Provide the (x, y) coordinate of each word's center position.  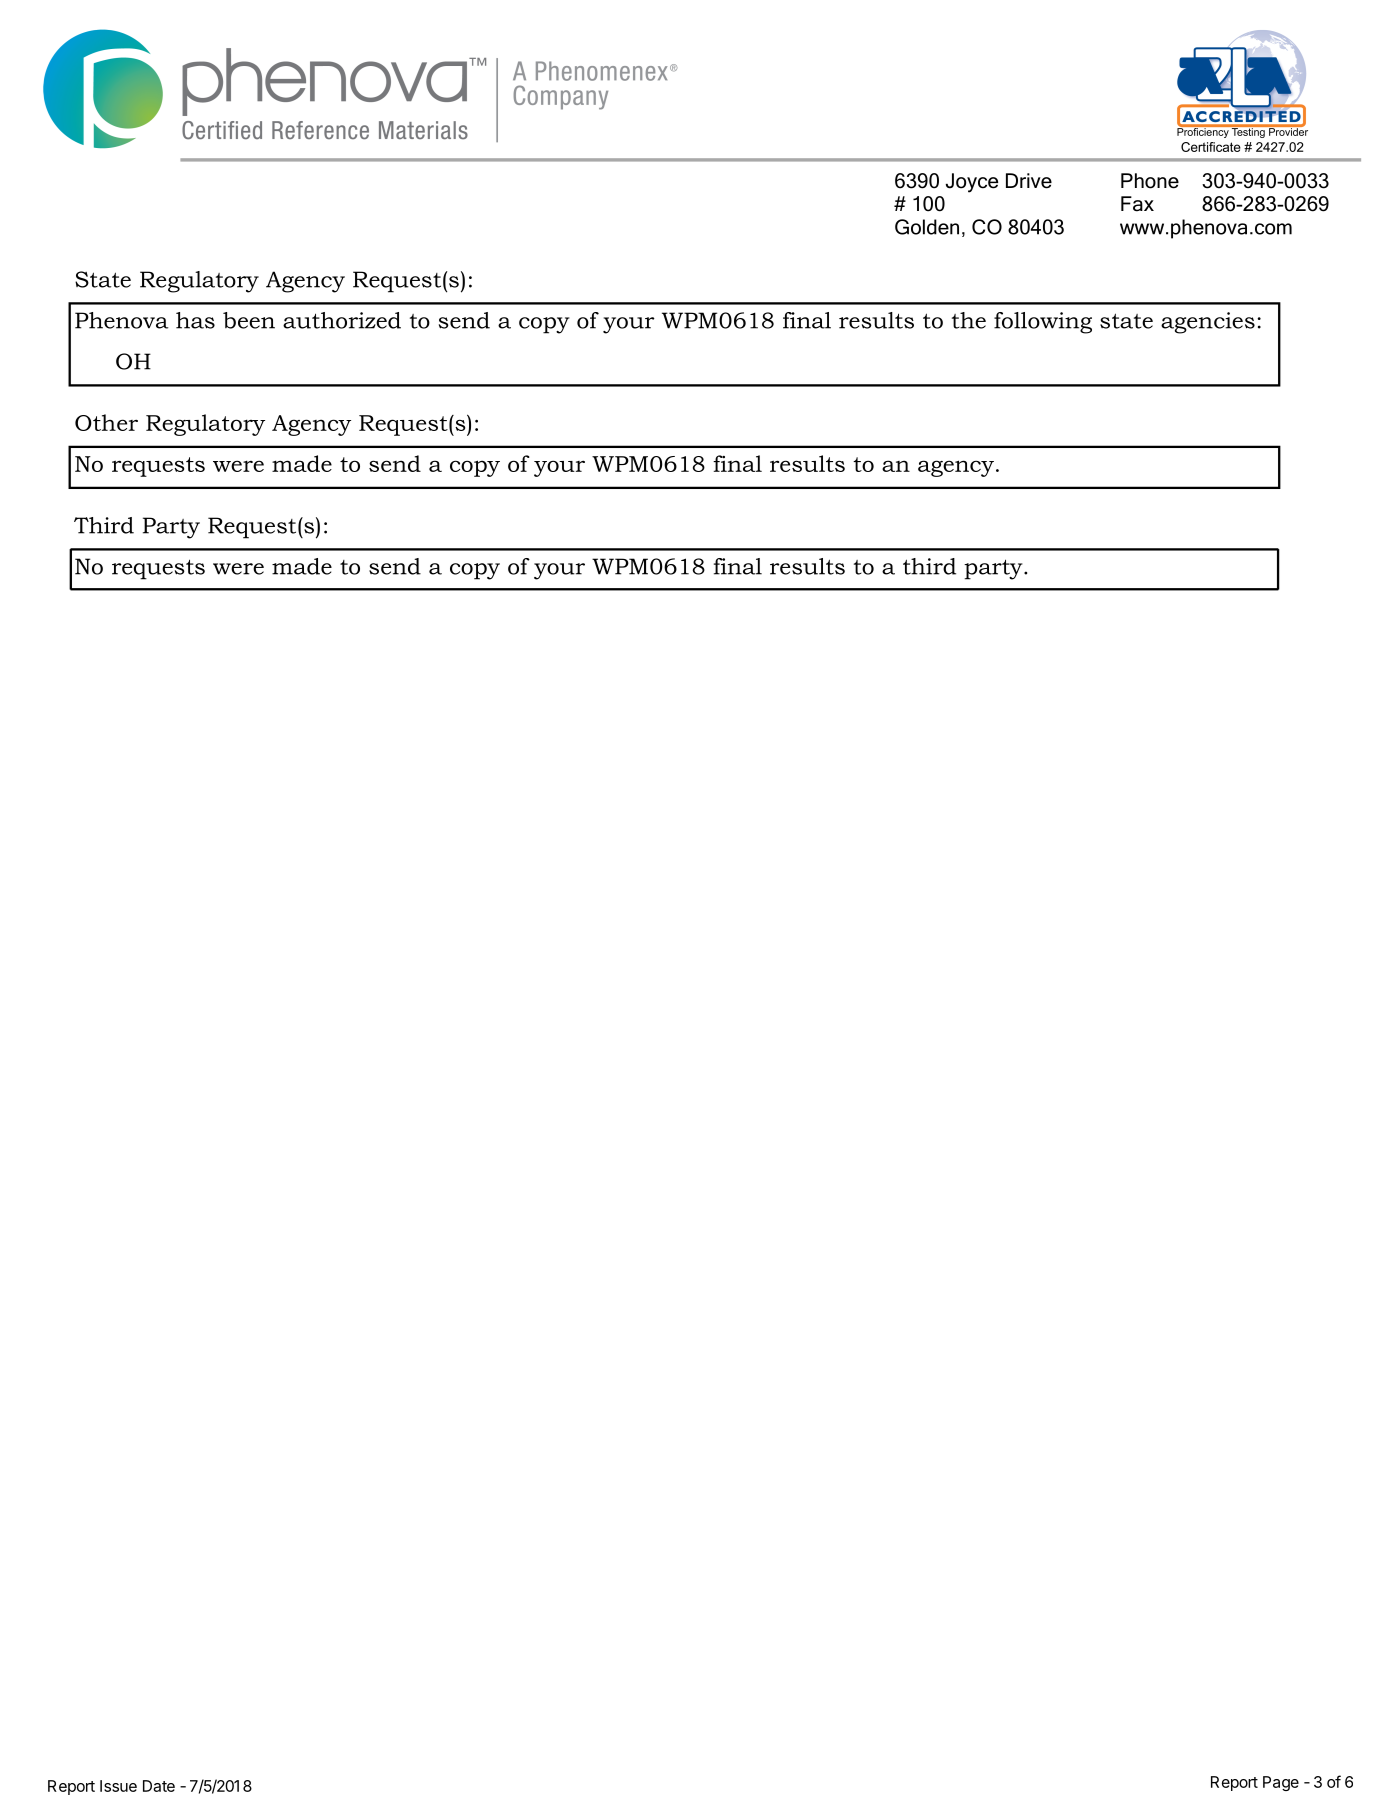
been (249, 320)
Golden (927, 227)
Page (1281, 1783)
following (1043, 323)
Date (159, 1786)
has (195, 320)
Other (106, 422)
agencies (1208, 323)
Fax (1137, 204)
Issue (118, 1786)
